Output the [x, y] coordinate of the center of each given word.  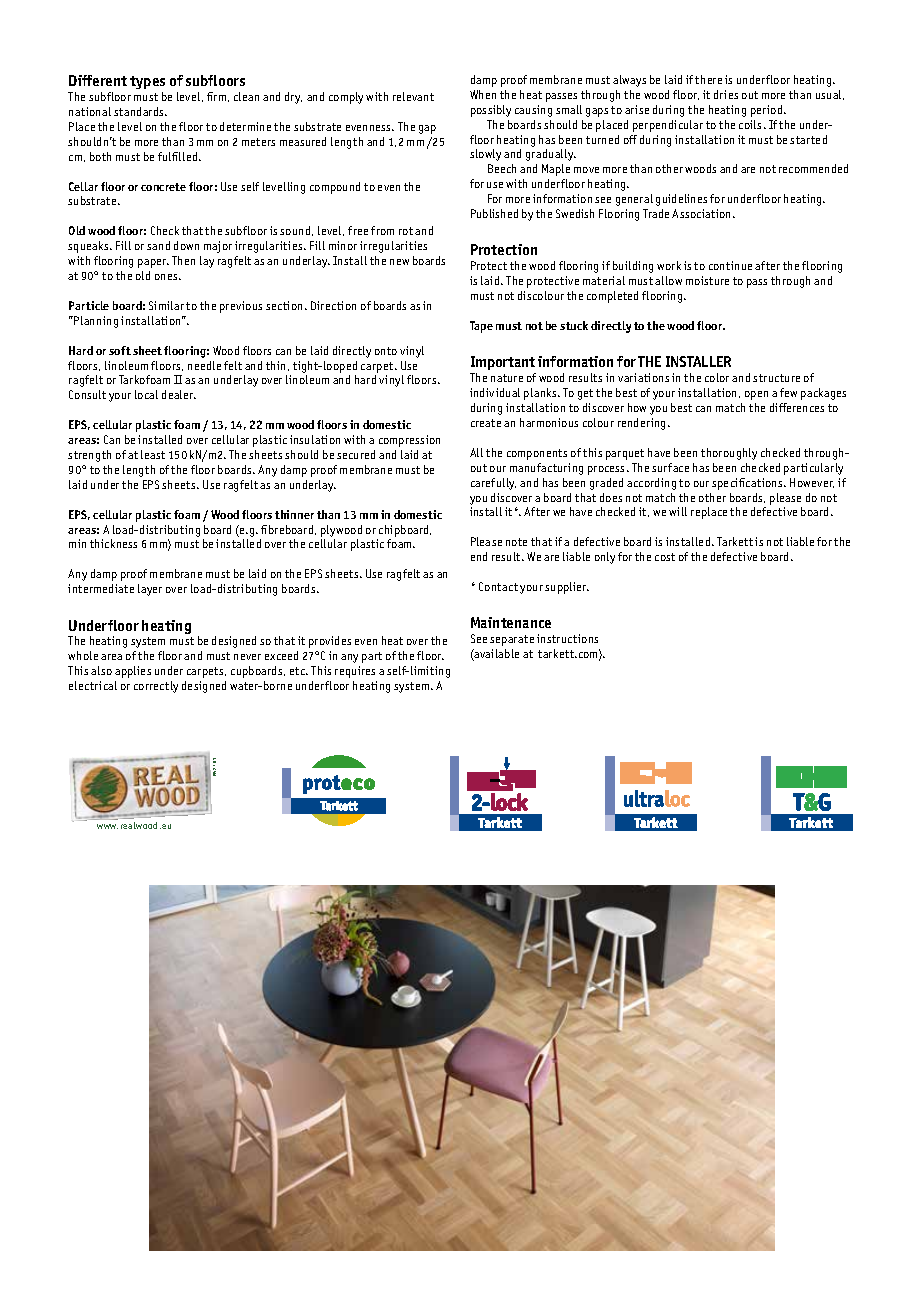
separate [512, 640]
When [483, 94]
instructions [567, 638]
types [147, 84]
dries [726, 94]
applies [133, 672]
